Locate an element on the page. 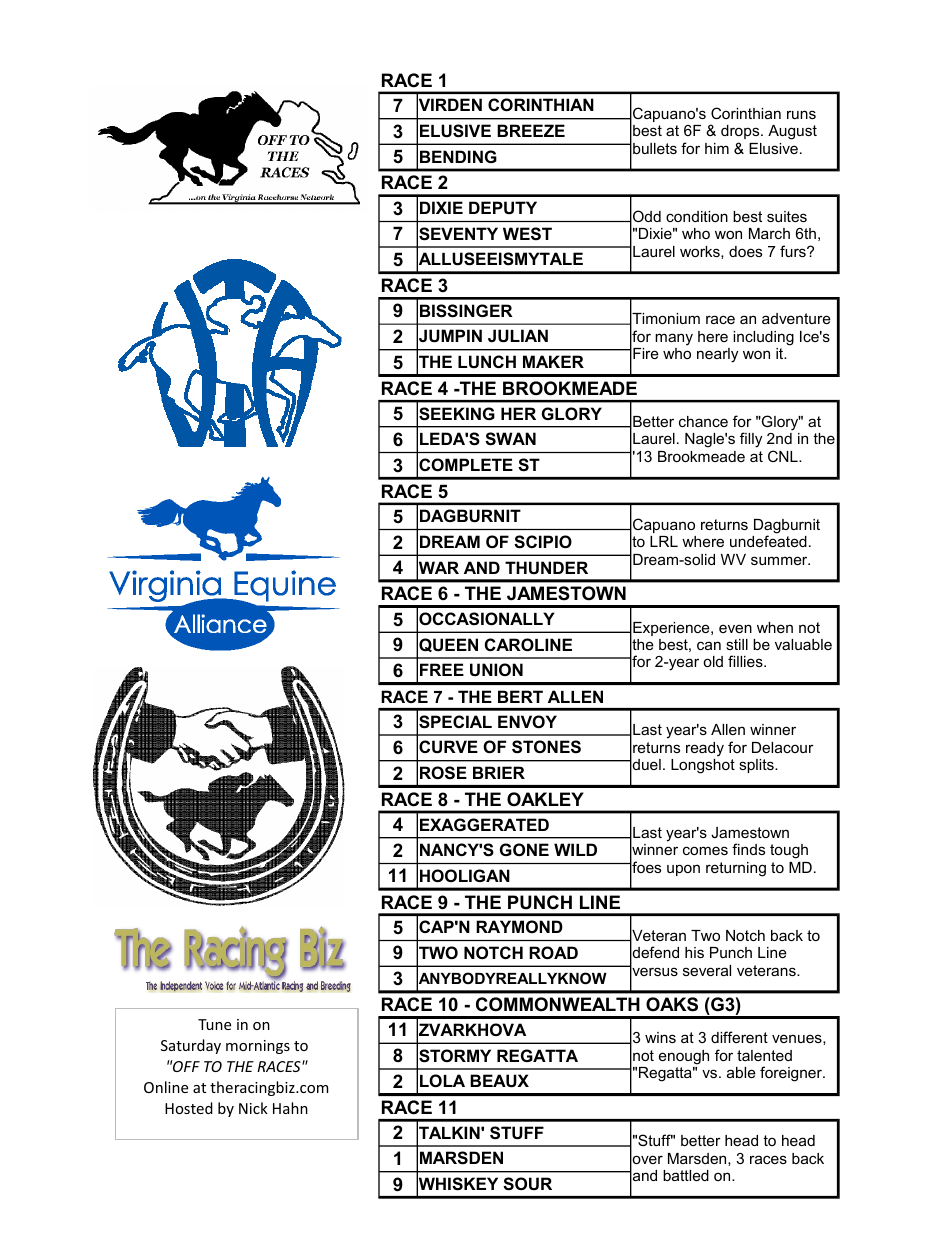 The width and height of the page is (952, 1233). ready is located at coordinates (705, 749).
